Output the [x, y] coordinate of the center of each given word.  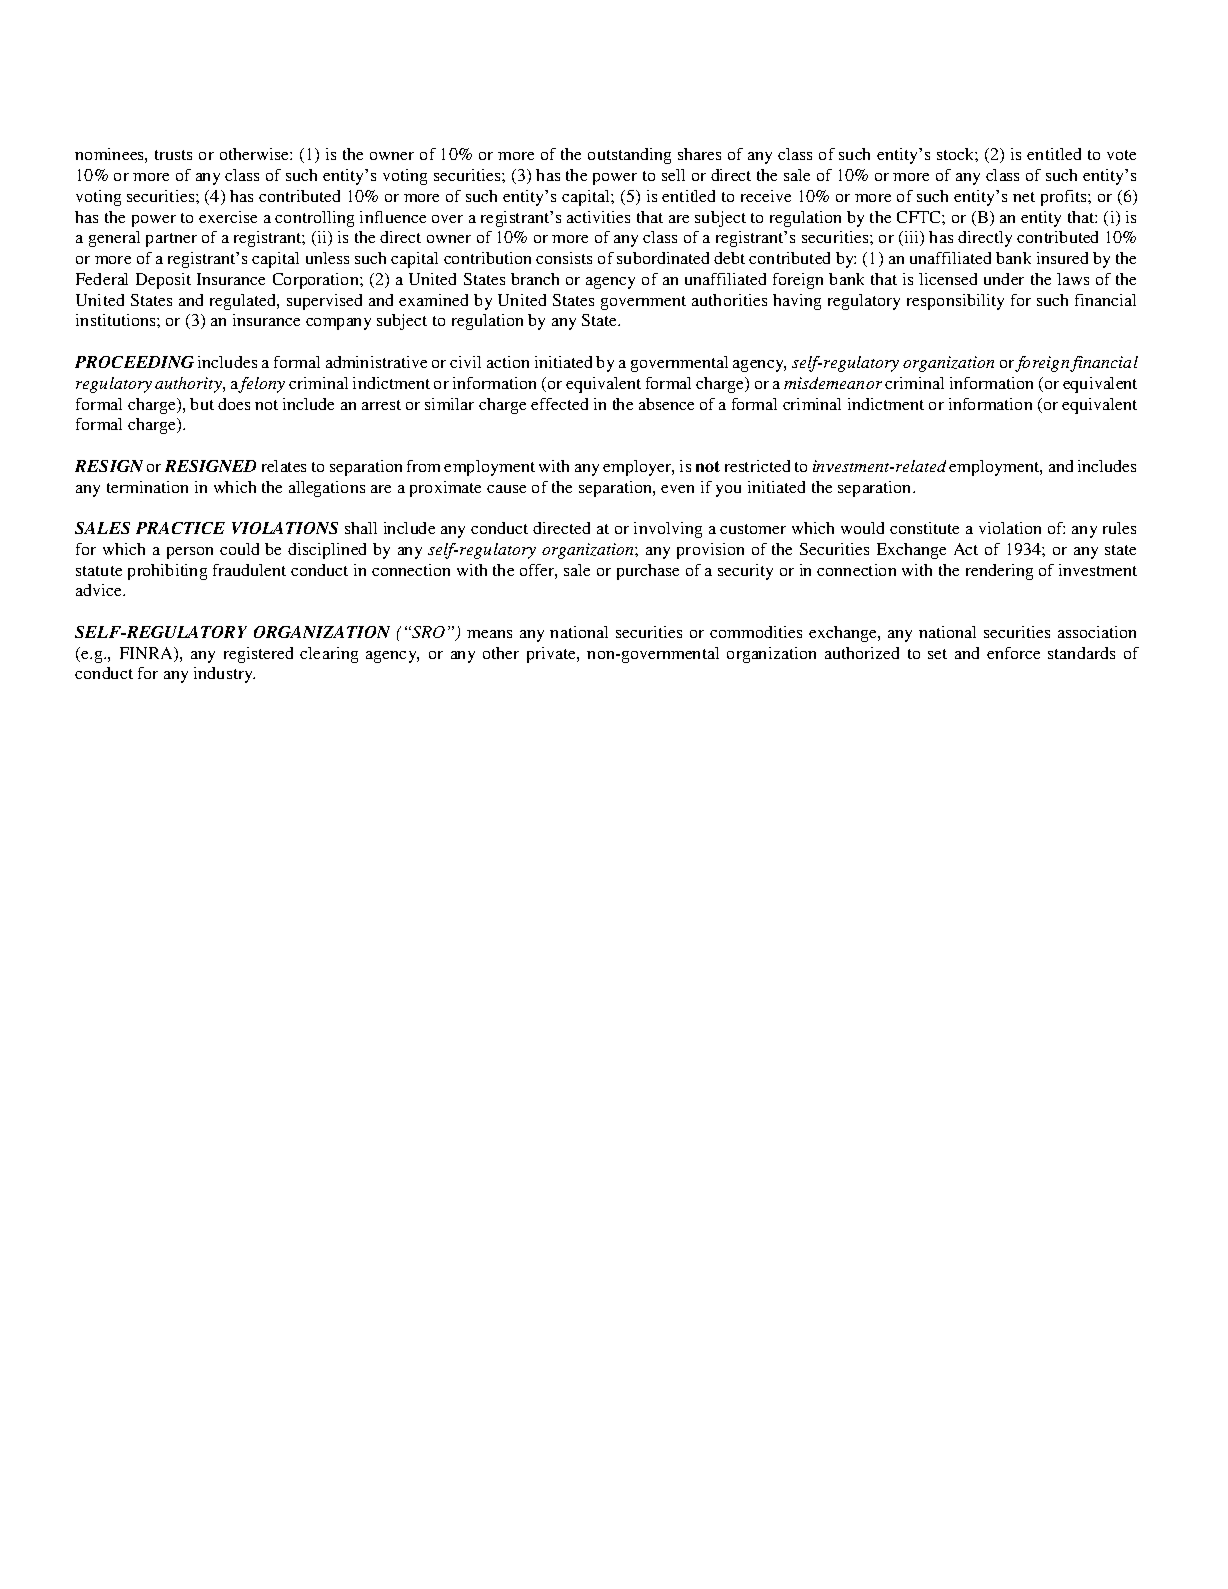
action [508, 362]
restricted [757, 466]
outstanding [629, 156]
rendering [999, 572]
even [677, 489]
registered [258, 655]
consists [564, 258]
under [1004, 279]
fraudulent [249, 570]
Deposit [163, 281]
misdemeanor [833, 383]
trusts [173, 155]
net [1024, 197]
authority [189, 385]
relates [284, 466]
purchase [648, 572]
